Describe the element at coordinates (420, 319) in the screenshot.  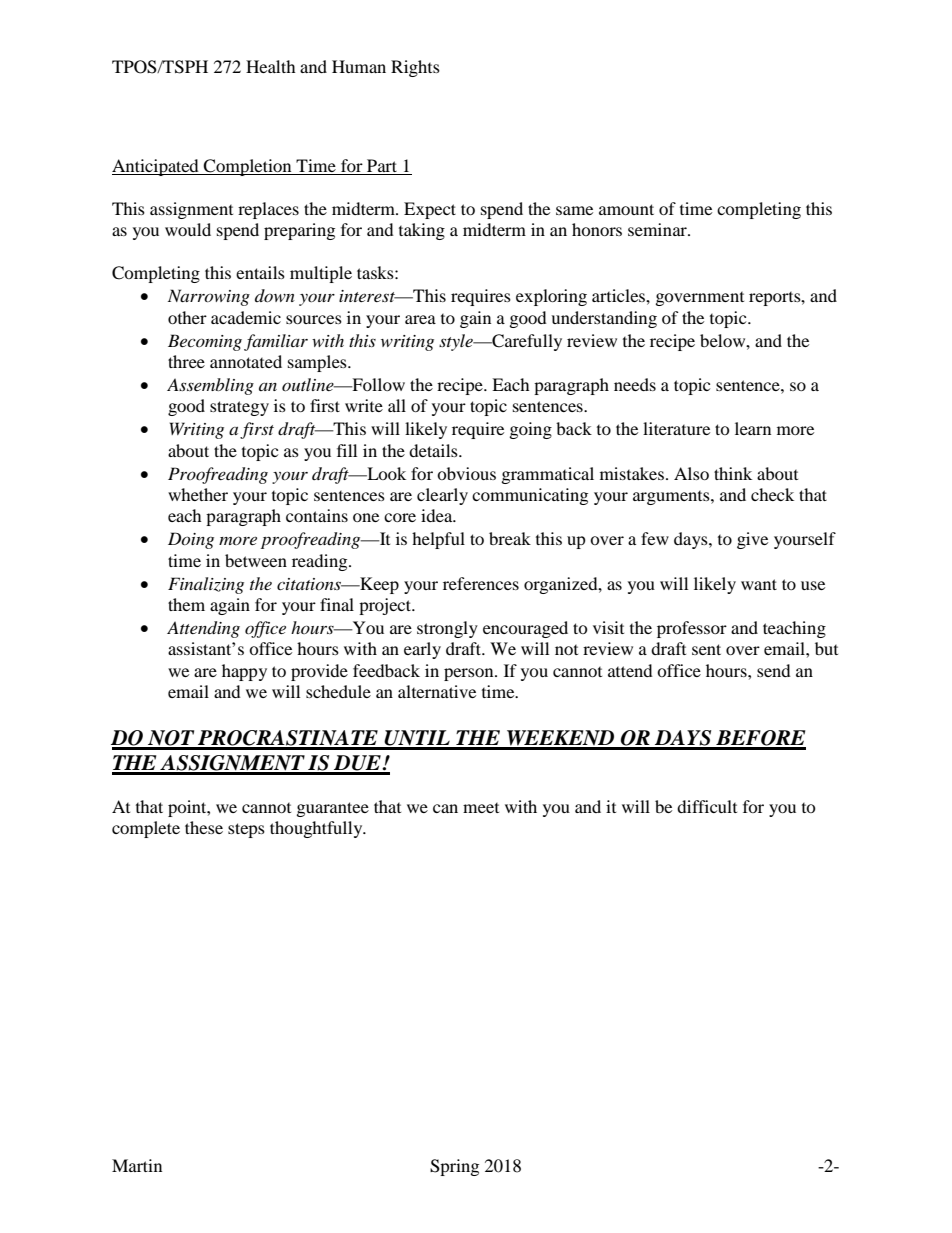
I see `area` at that location.
